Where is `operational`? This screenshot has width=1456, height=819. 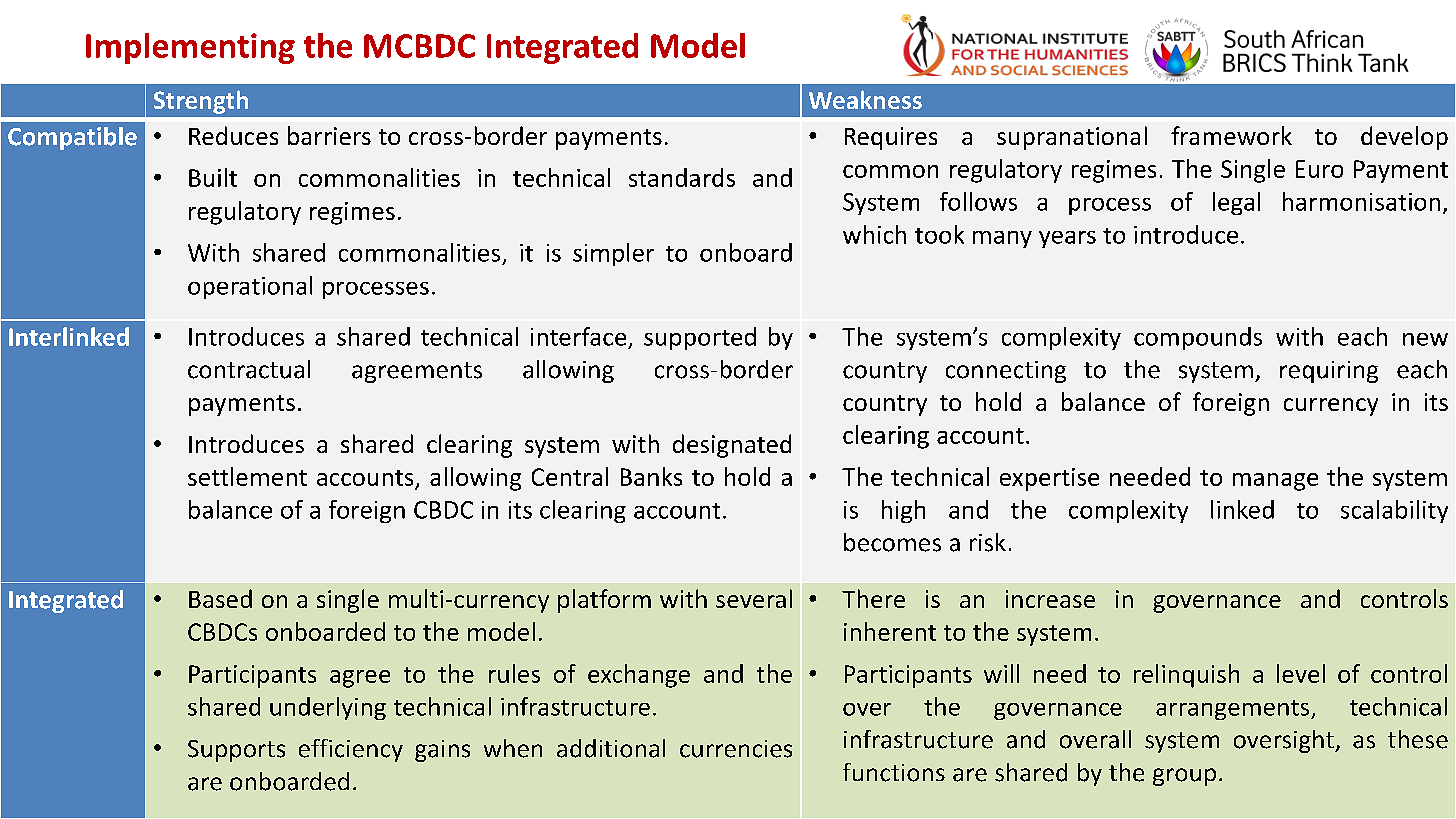 operational is located at coordinates (250, 287).
